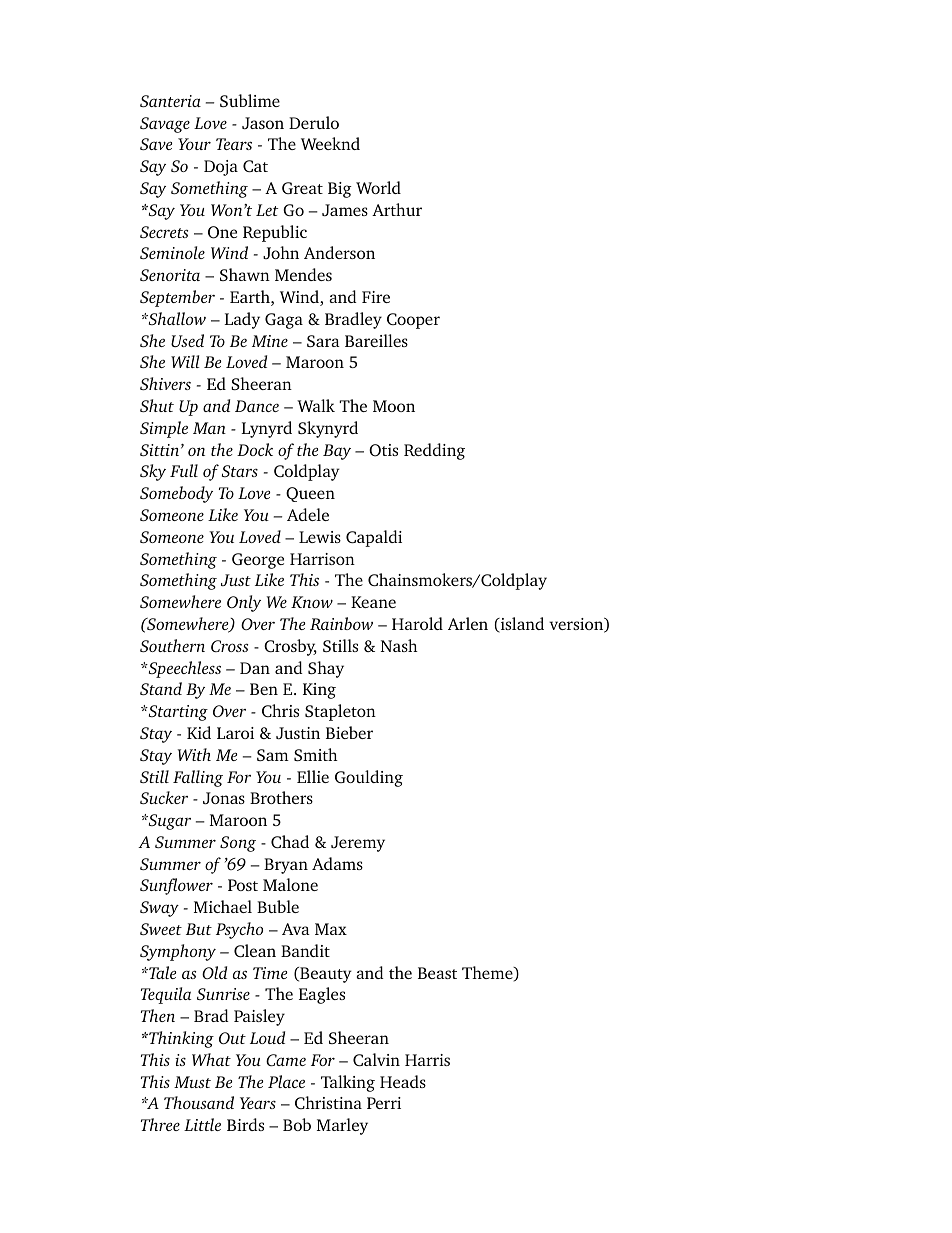  Describe the element at coordinates (194, 144) in the page. I see `Your` at that location.
